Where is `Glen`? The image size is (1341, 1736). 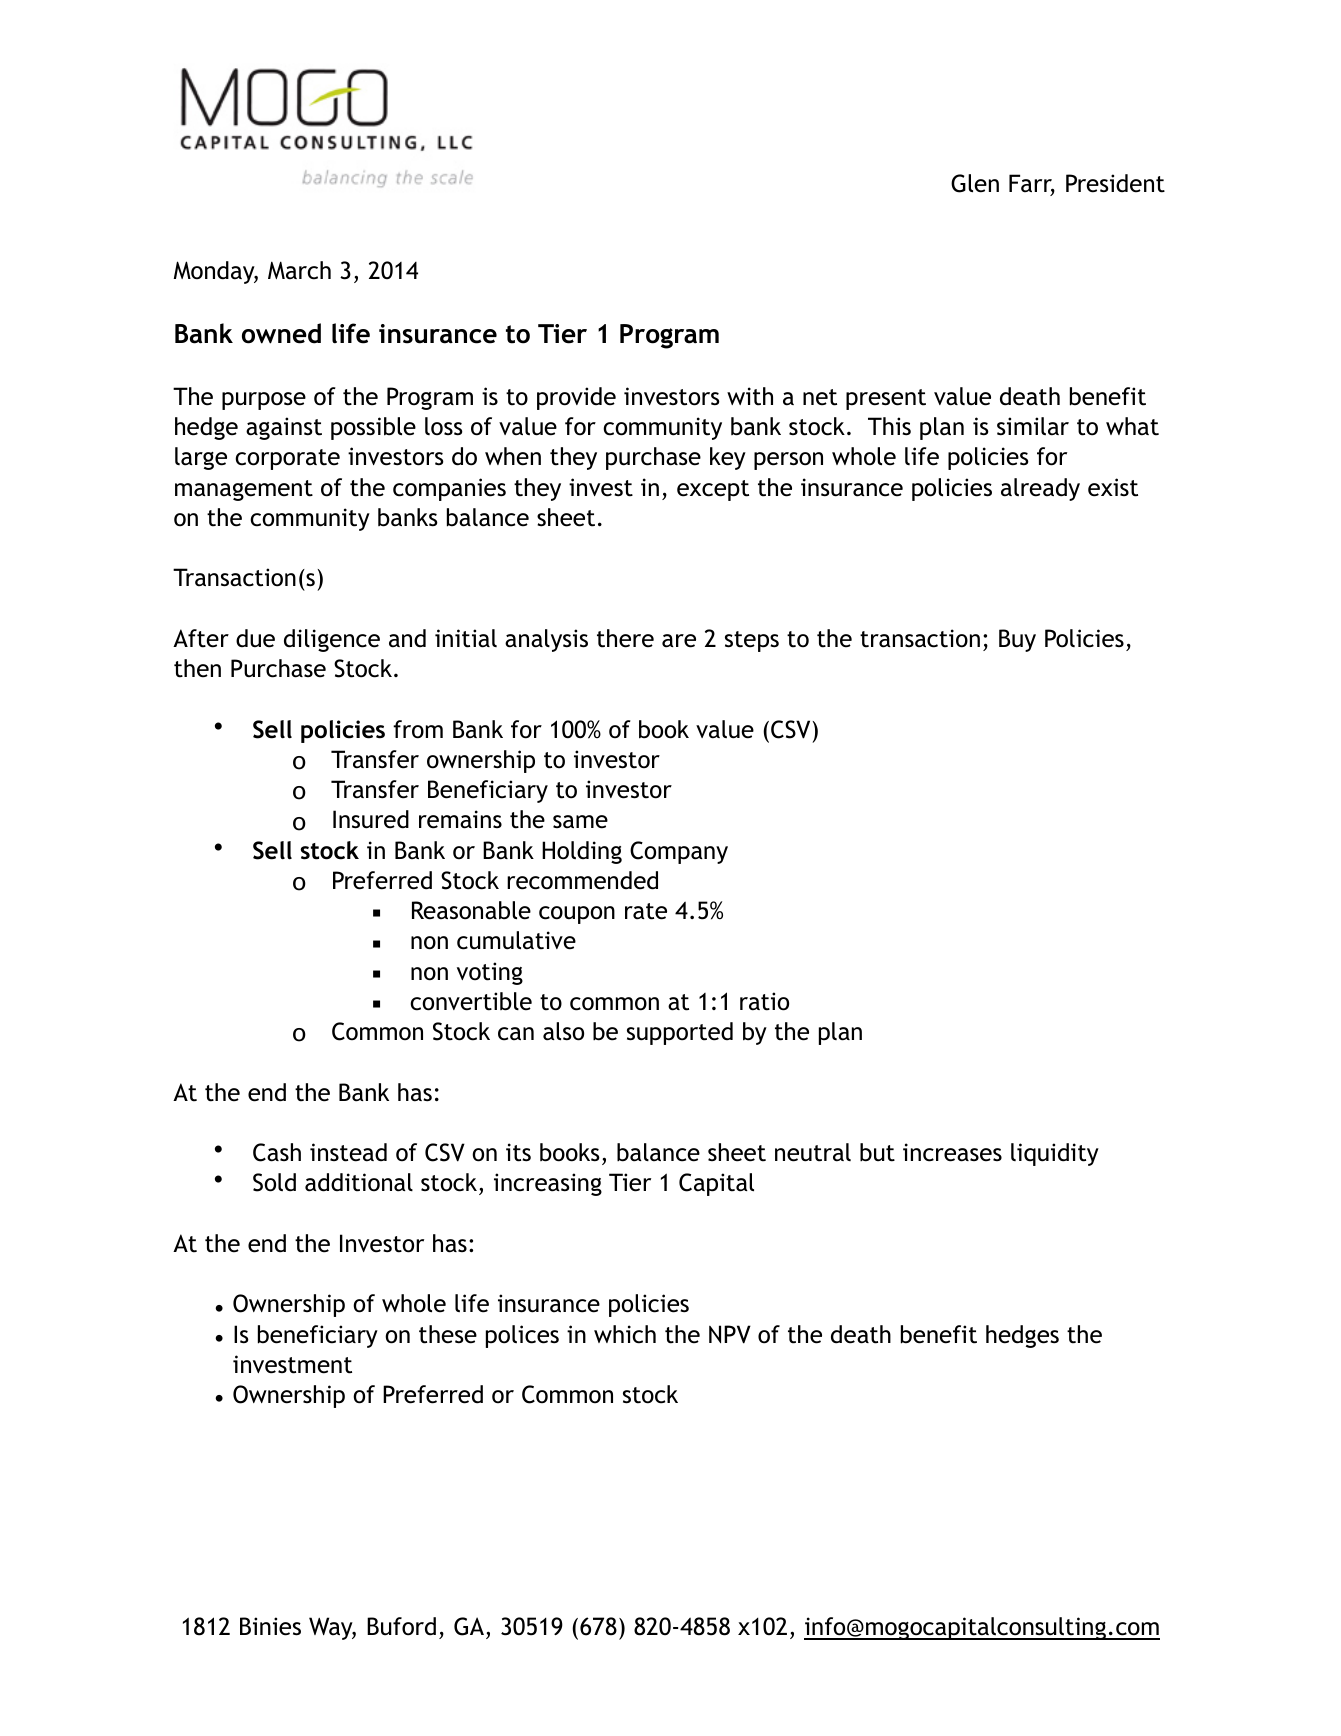 Glen is located at coordinates (975, 183).
